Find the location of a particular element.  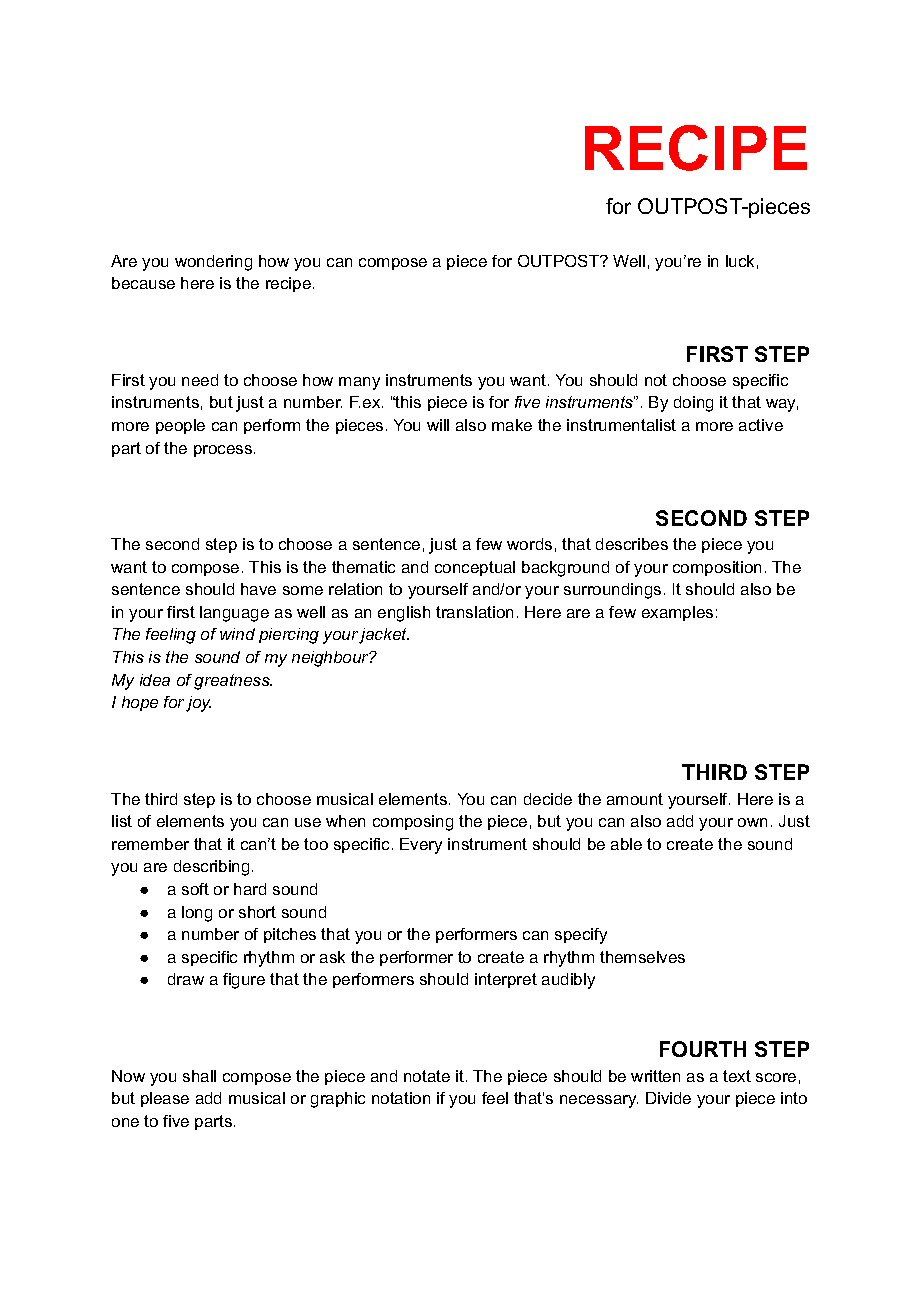

shall is located at coordinates (199, 1076).
